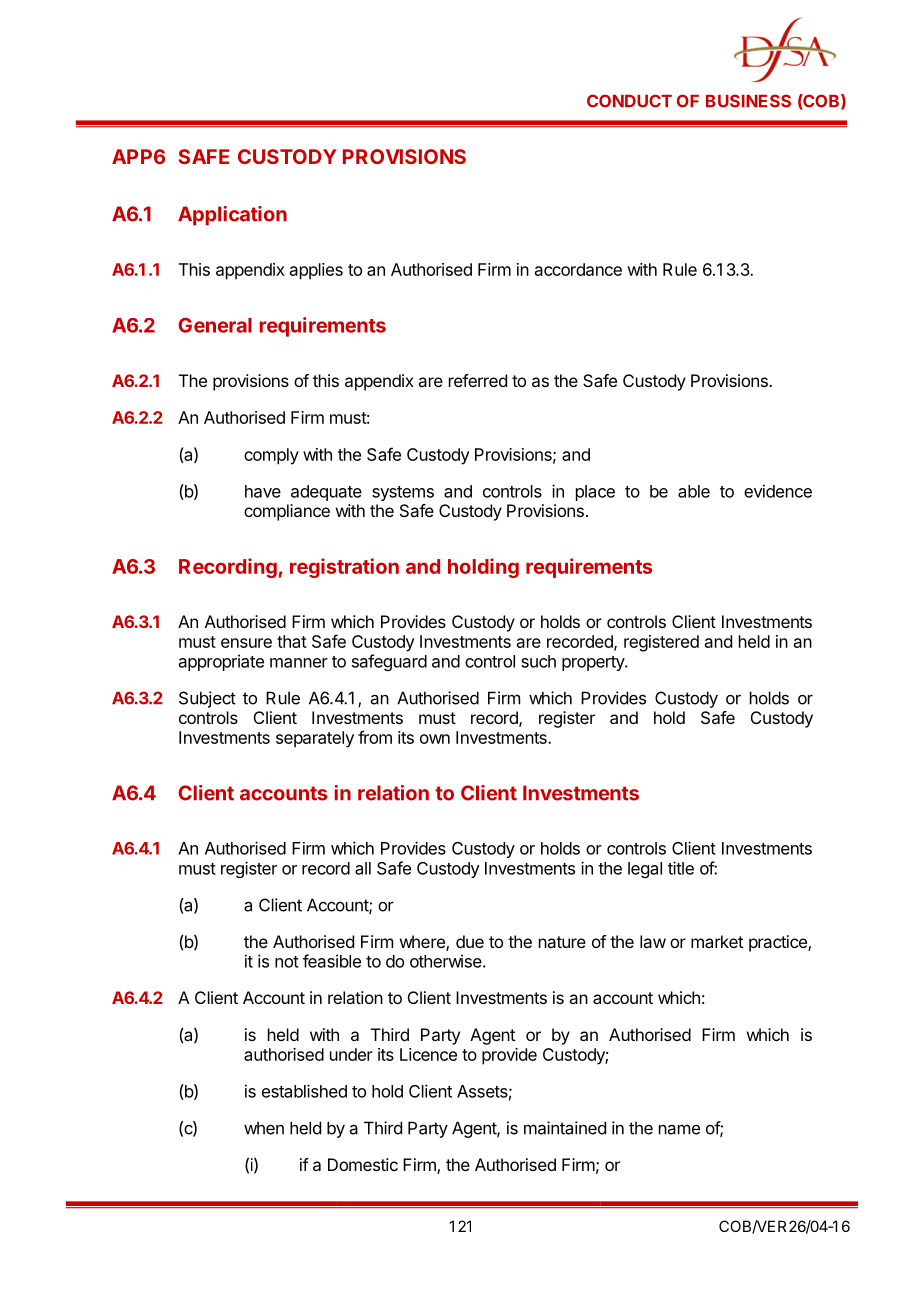 This image has height=1308, width=924. What do you see at coordinates (287, 962) in the image?
I see `not` at bounding box center [287, 962].
